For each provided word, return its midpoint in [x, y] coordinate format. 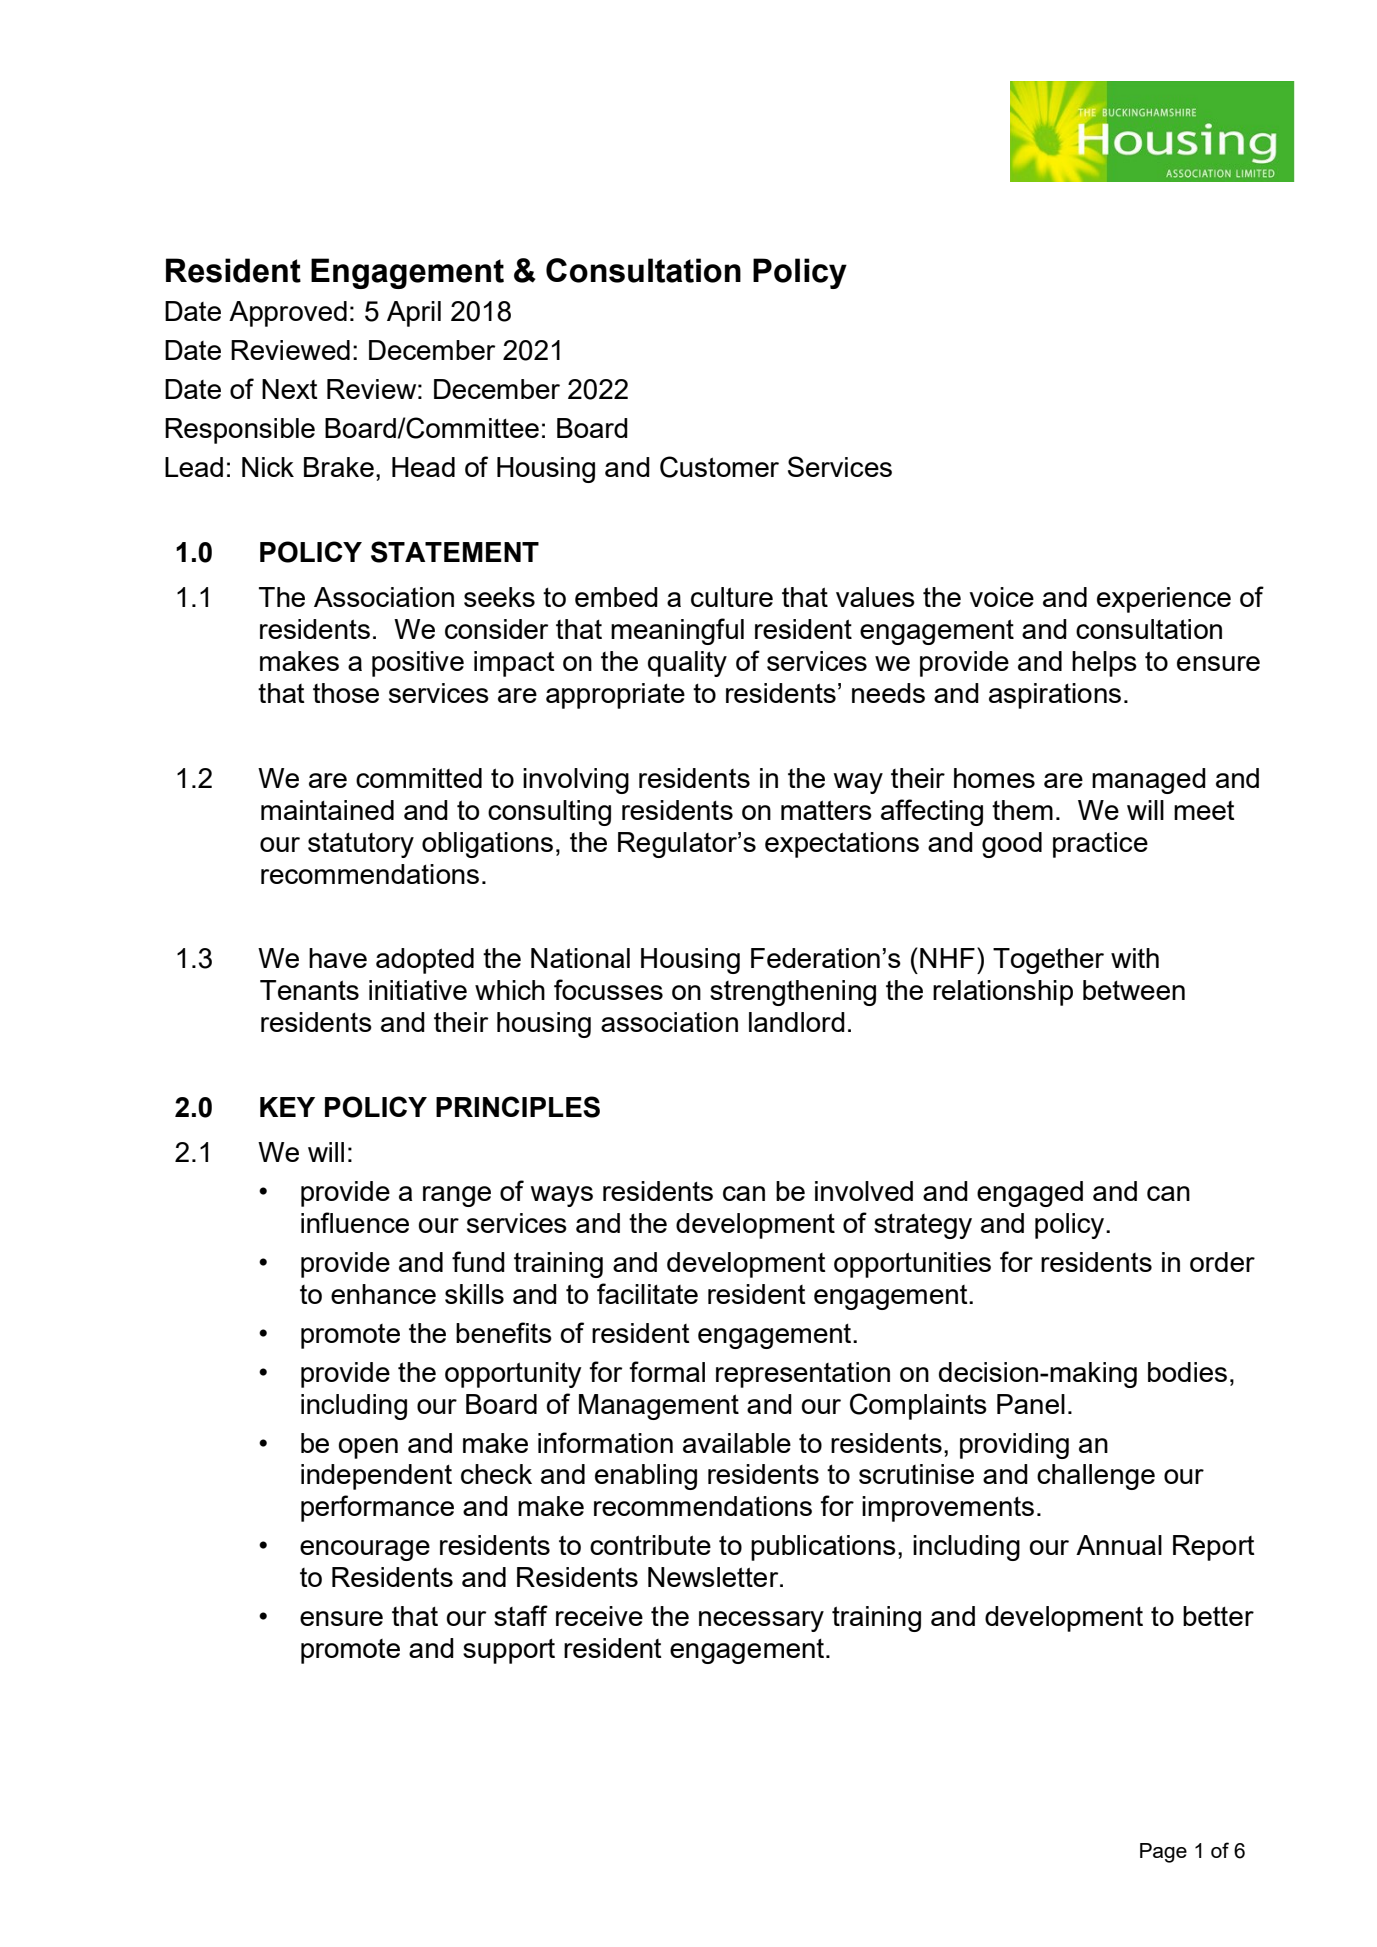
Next [290, 389]
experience [1164, 600]
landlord [797, 1022]
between [1134, 990]
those [346, 693]
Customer [719, 467]
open [368, 1448]
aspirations [1055, 696]
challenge [1096, 1477]
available [737, 1443]
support [509, 1651]
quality [687, 664]
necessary [761, 1621]
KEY [287, 1107]
